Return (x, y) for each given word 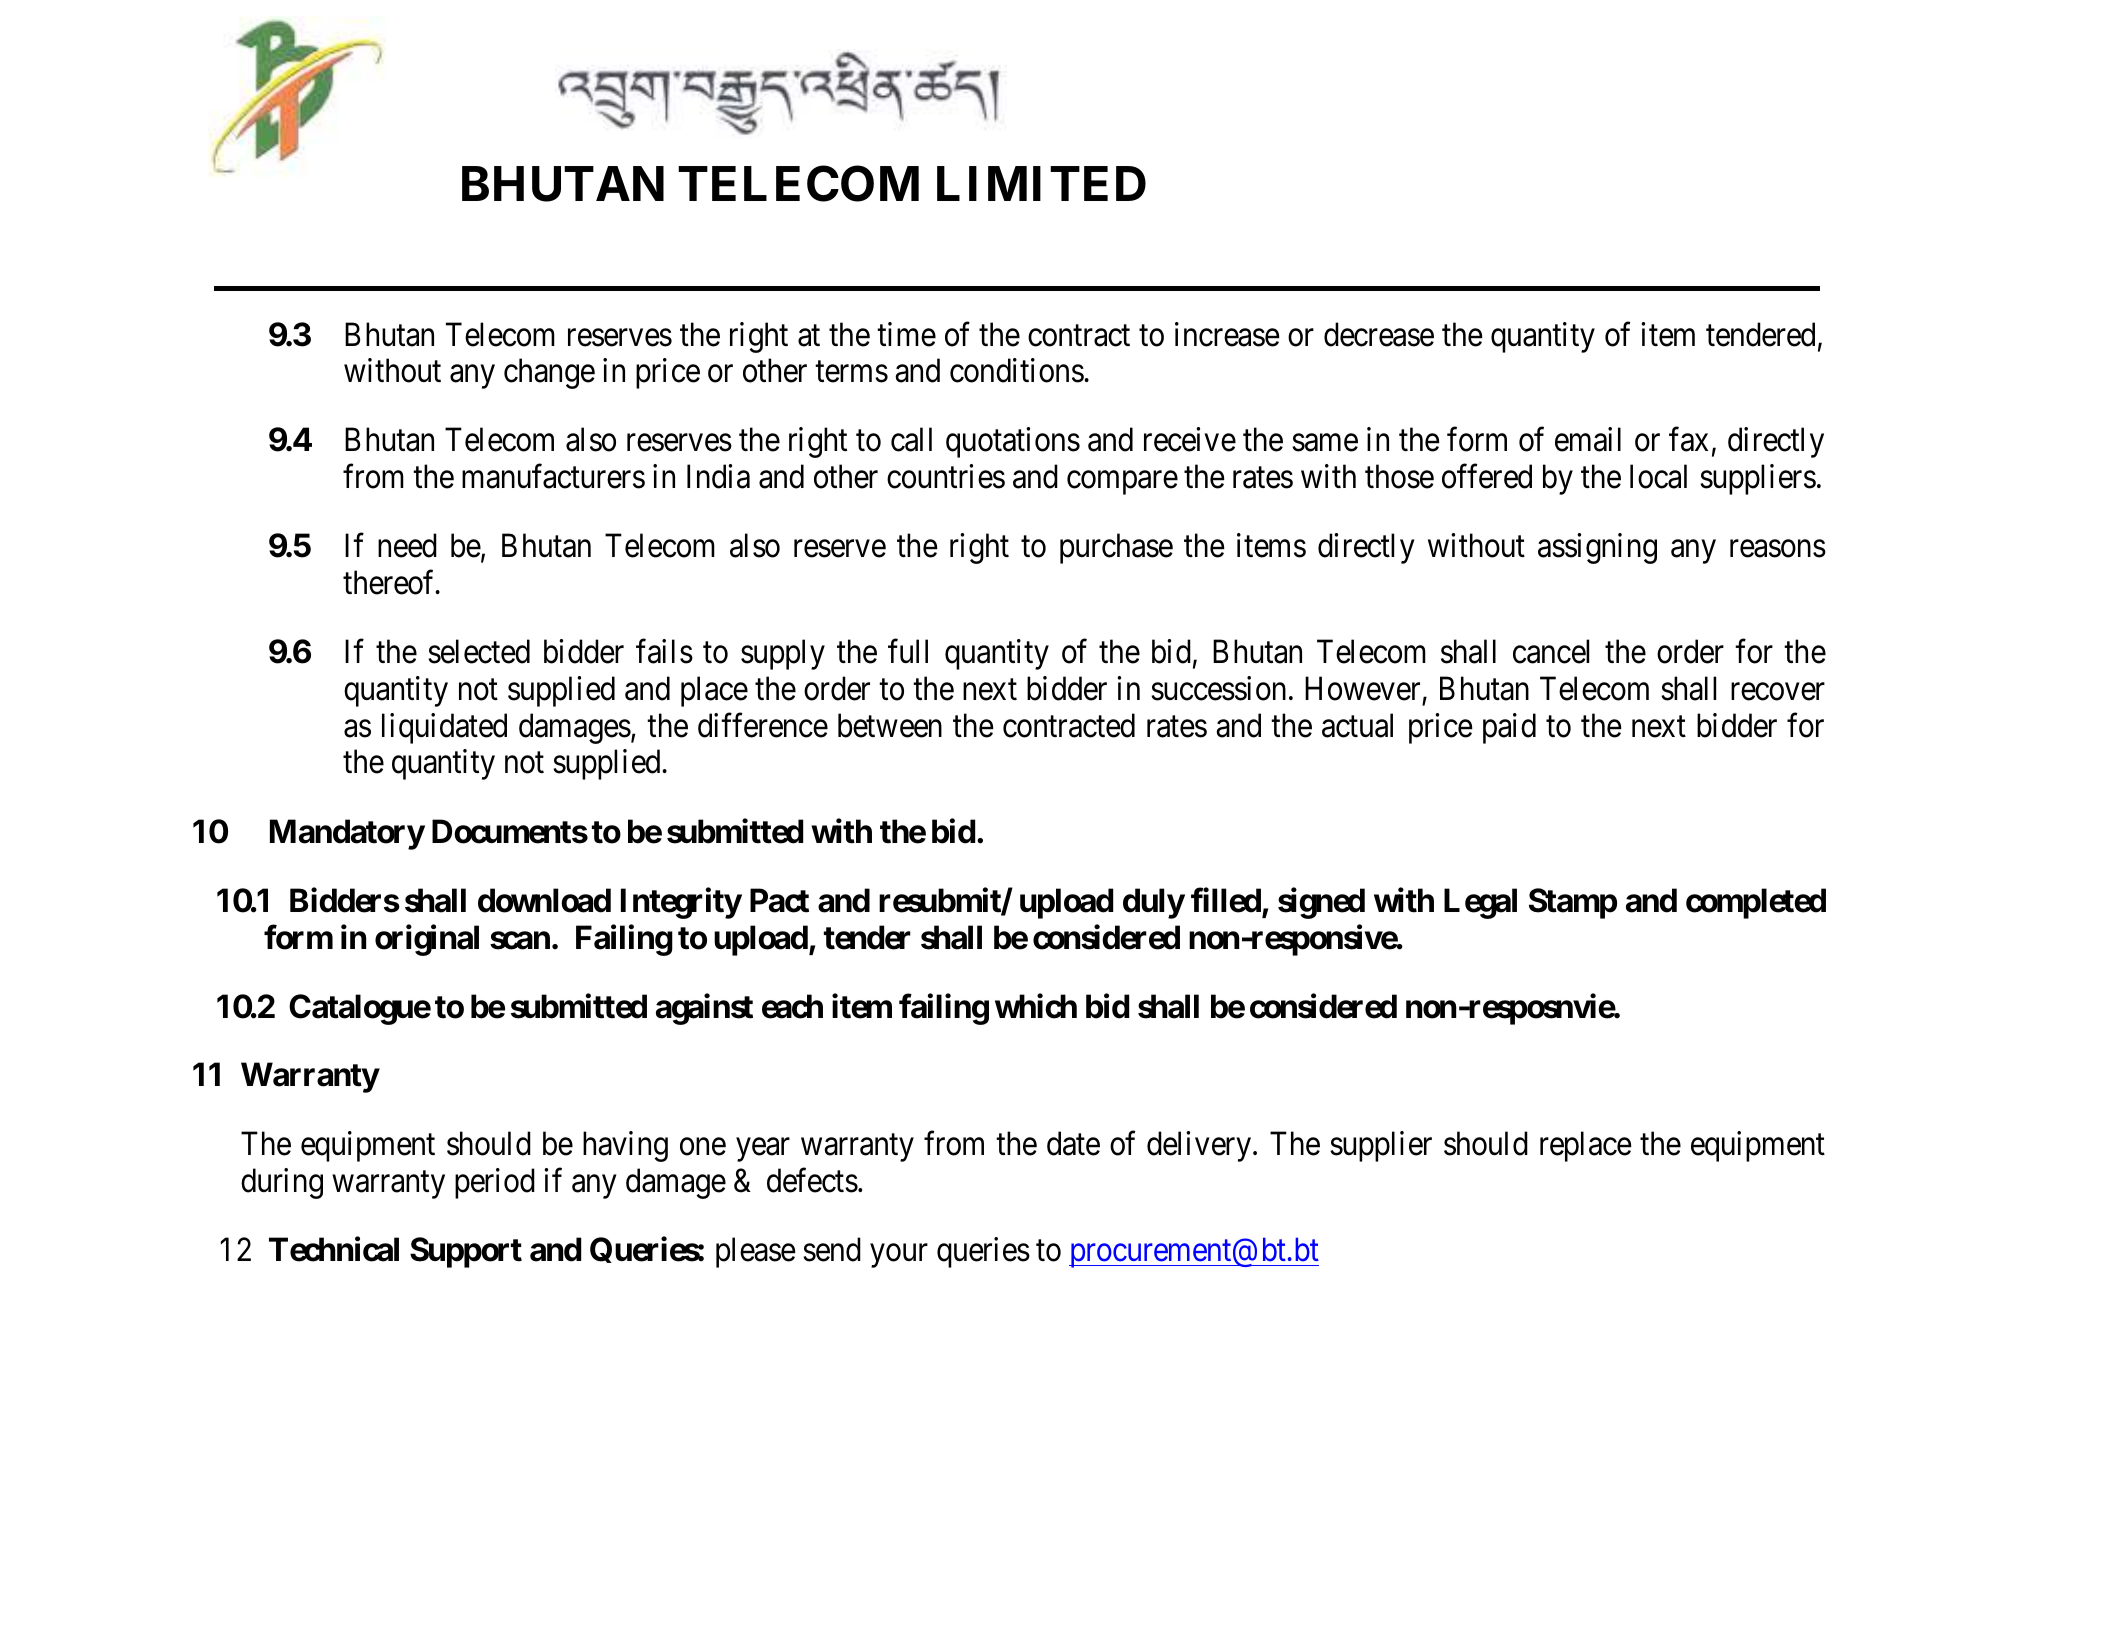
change (549, 374)
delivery (1199, 1146)
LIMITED (1041, 184)
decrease (1379, 334)
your (899, 1256)
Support (466, 1252)
